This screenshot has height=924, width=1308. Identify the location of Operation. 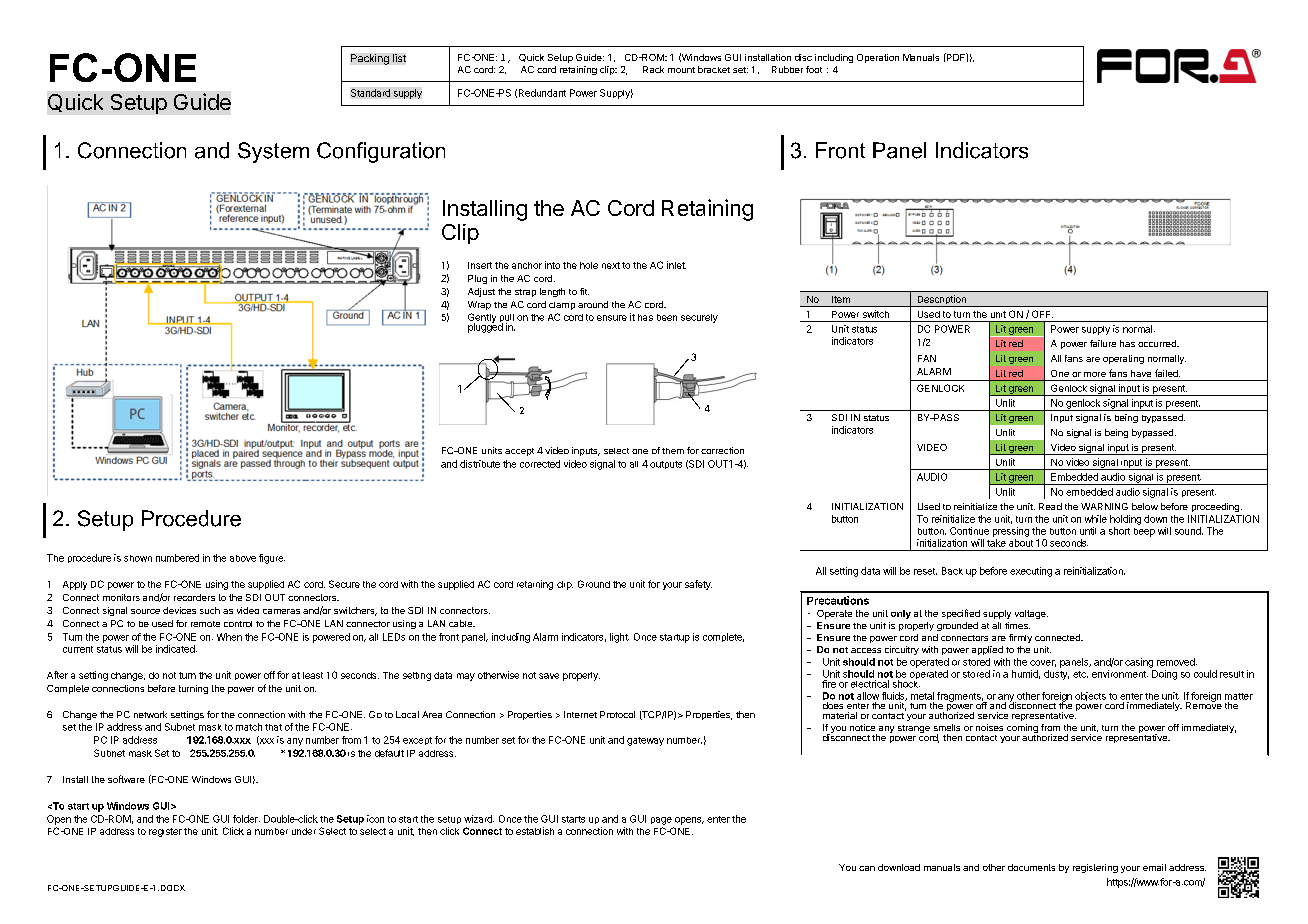
(878, 58).
